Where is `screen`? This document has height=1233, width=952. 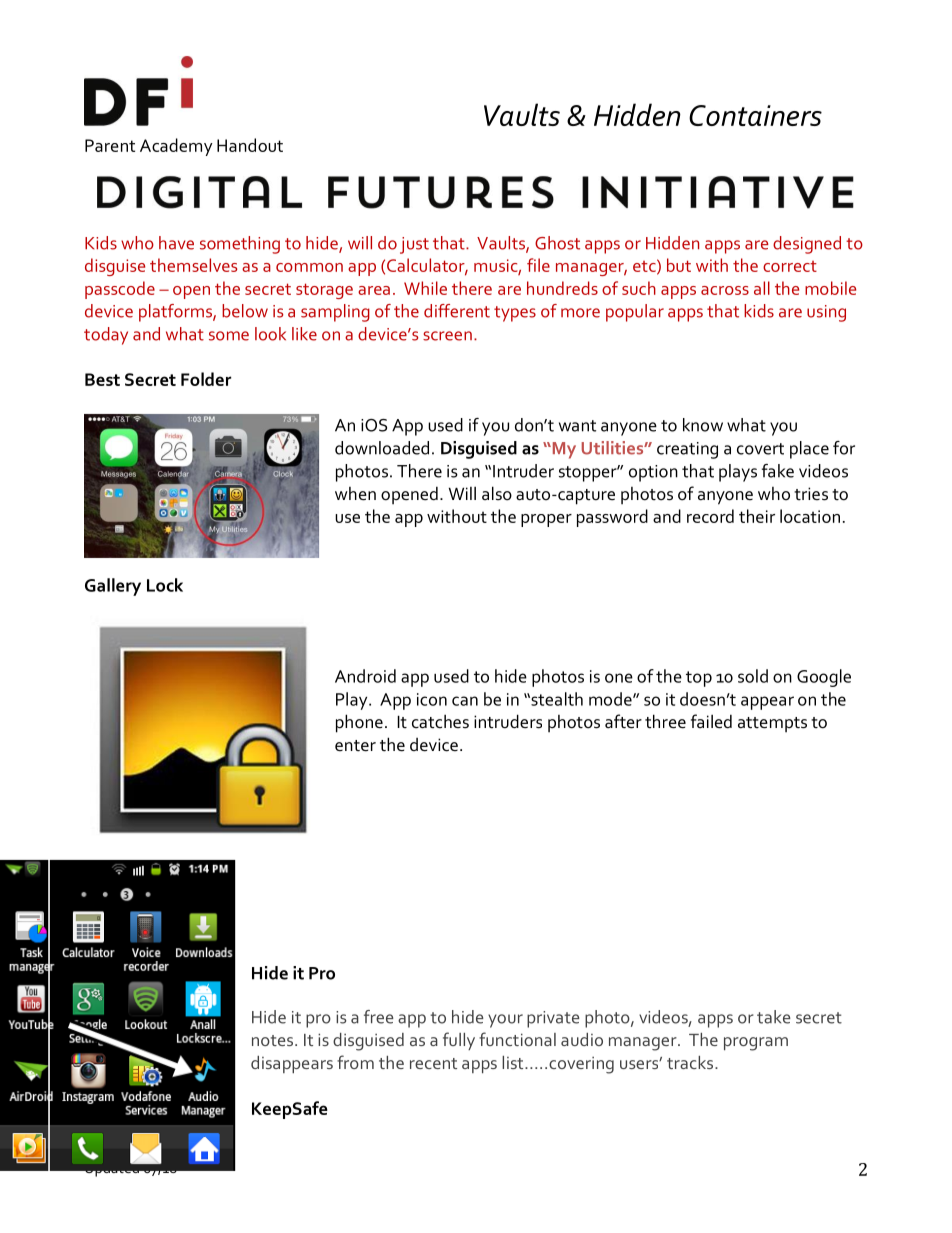
screen is located at coordinates (447, 336).
